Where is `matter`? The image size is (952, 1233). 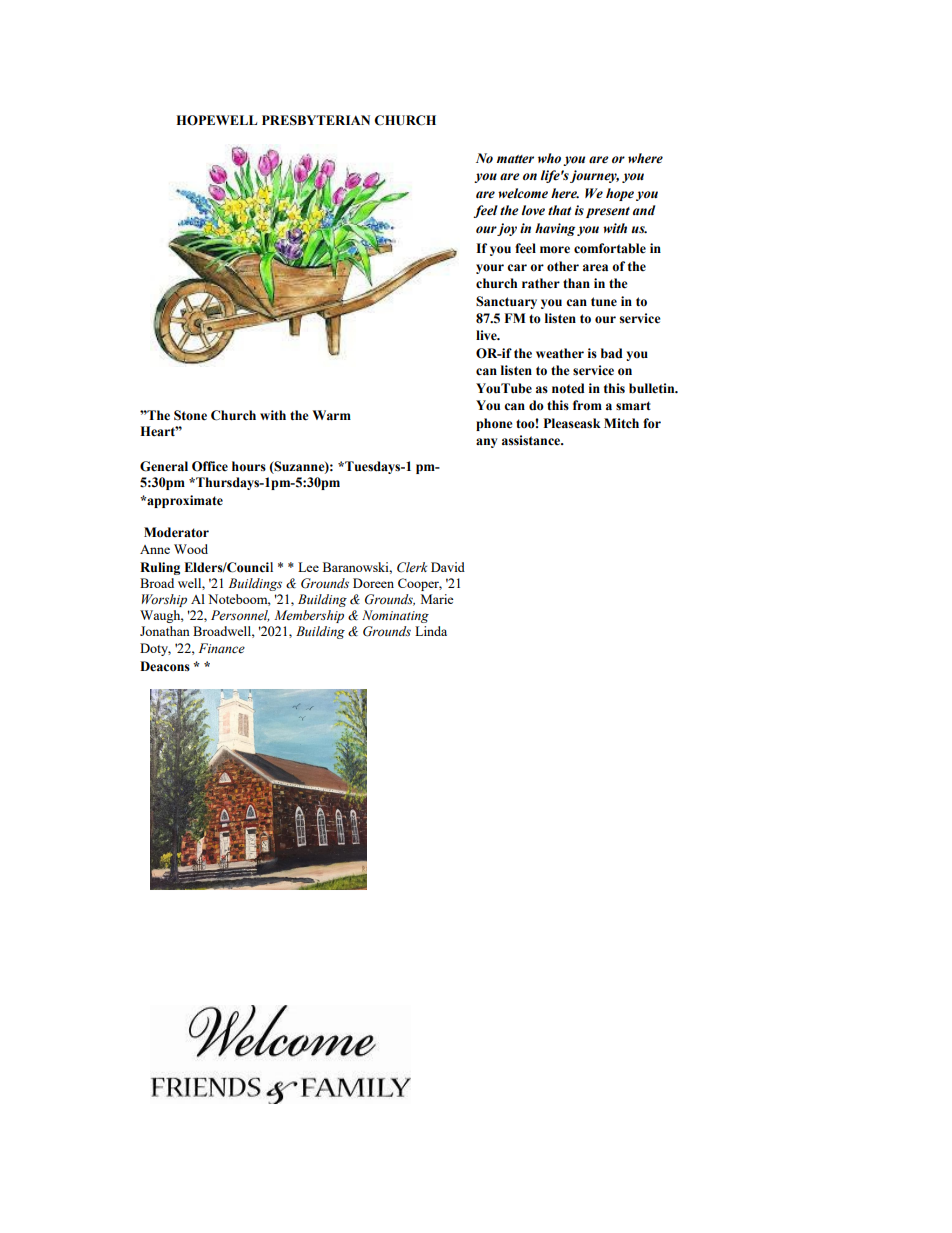
matter is located at coordinates (515, 159).
